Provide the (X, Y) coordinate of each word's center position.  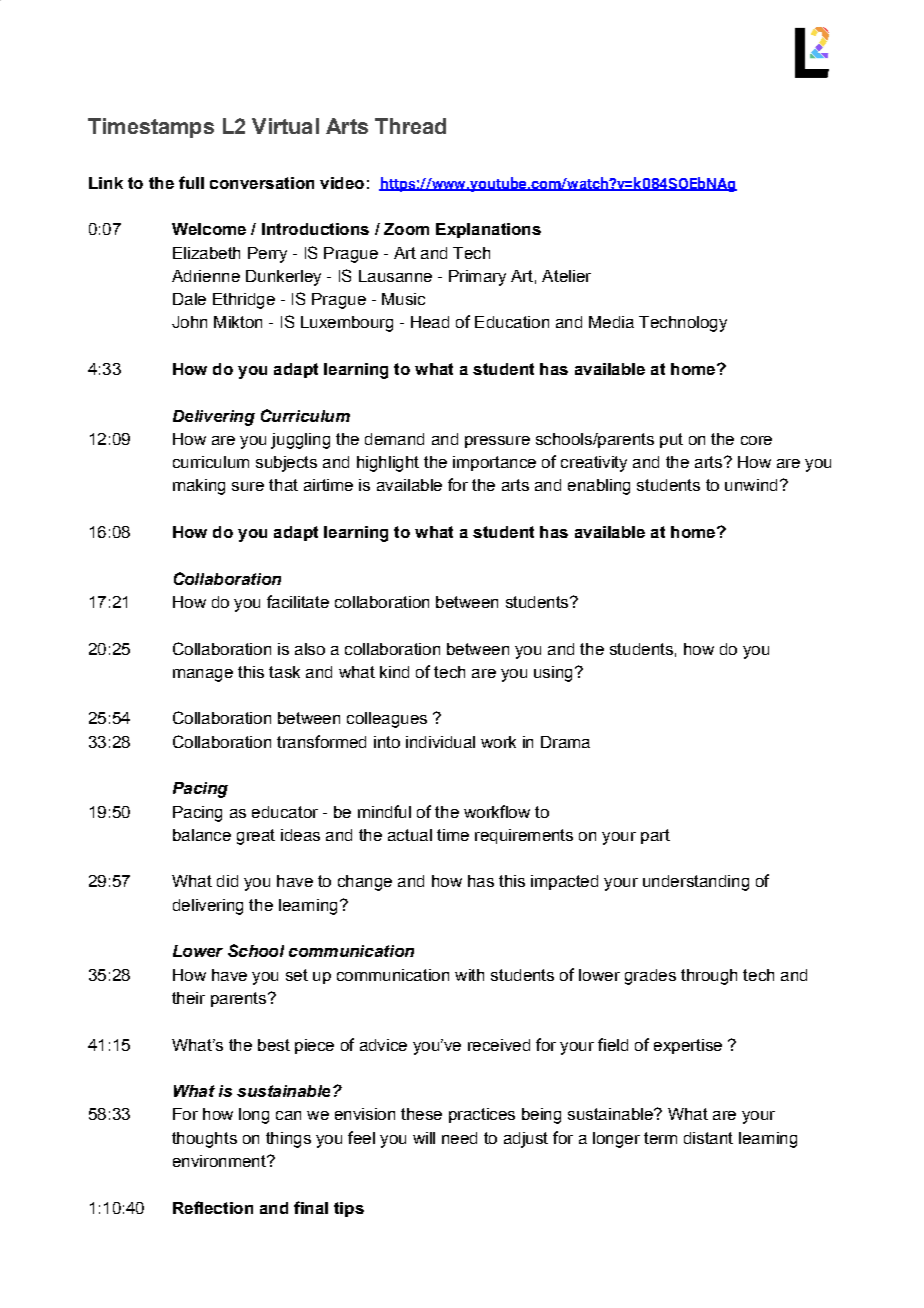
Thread (410, 126)
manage (203, 675)
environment (220, 1161)
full (191, 182)
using (553, 674)
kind (394, 672)
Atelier (566, 276)
